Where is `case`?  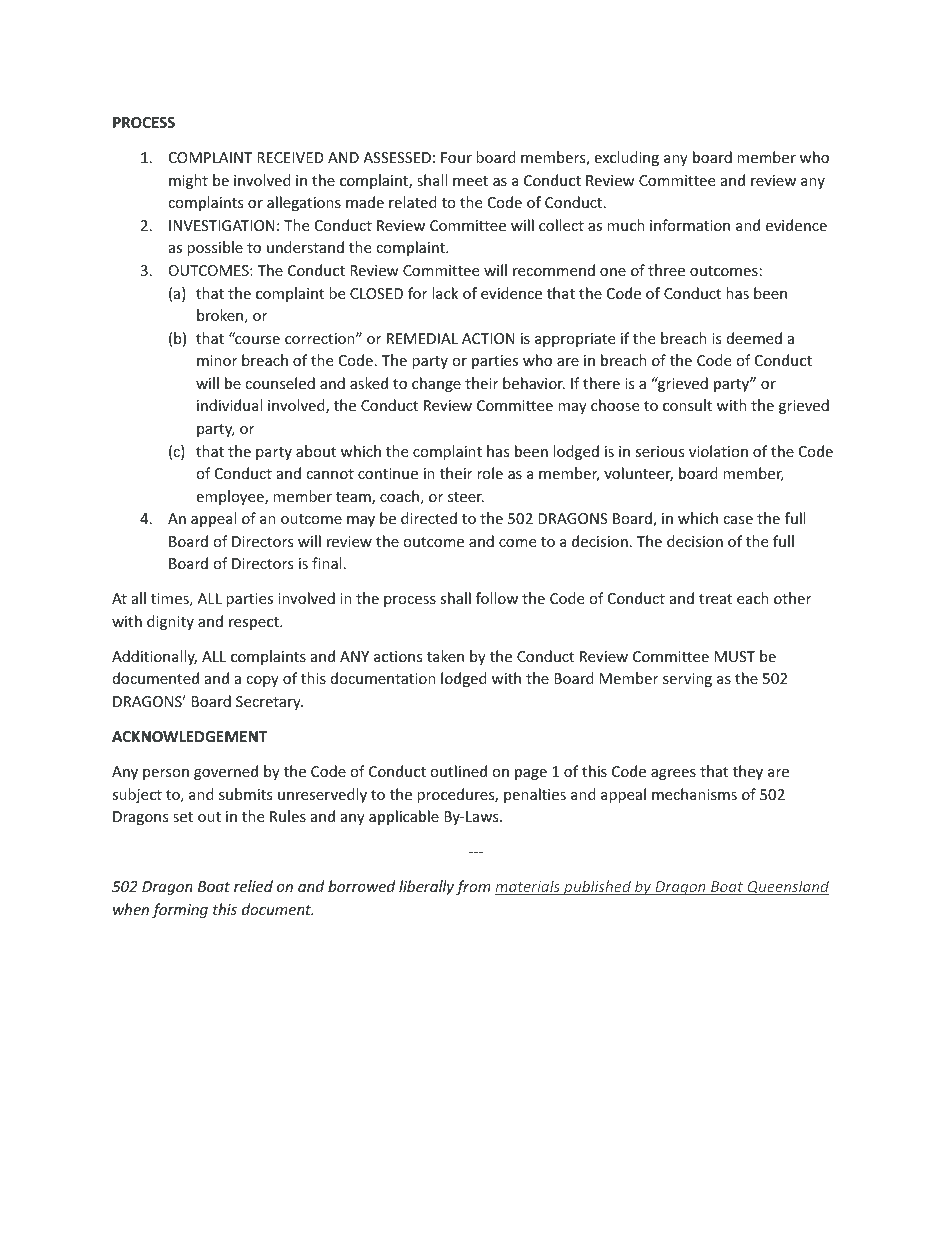
case is located at coordinates (738, 520).
